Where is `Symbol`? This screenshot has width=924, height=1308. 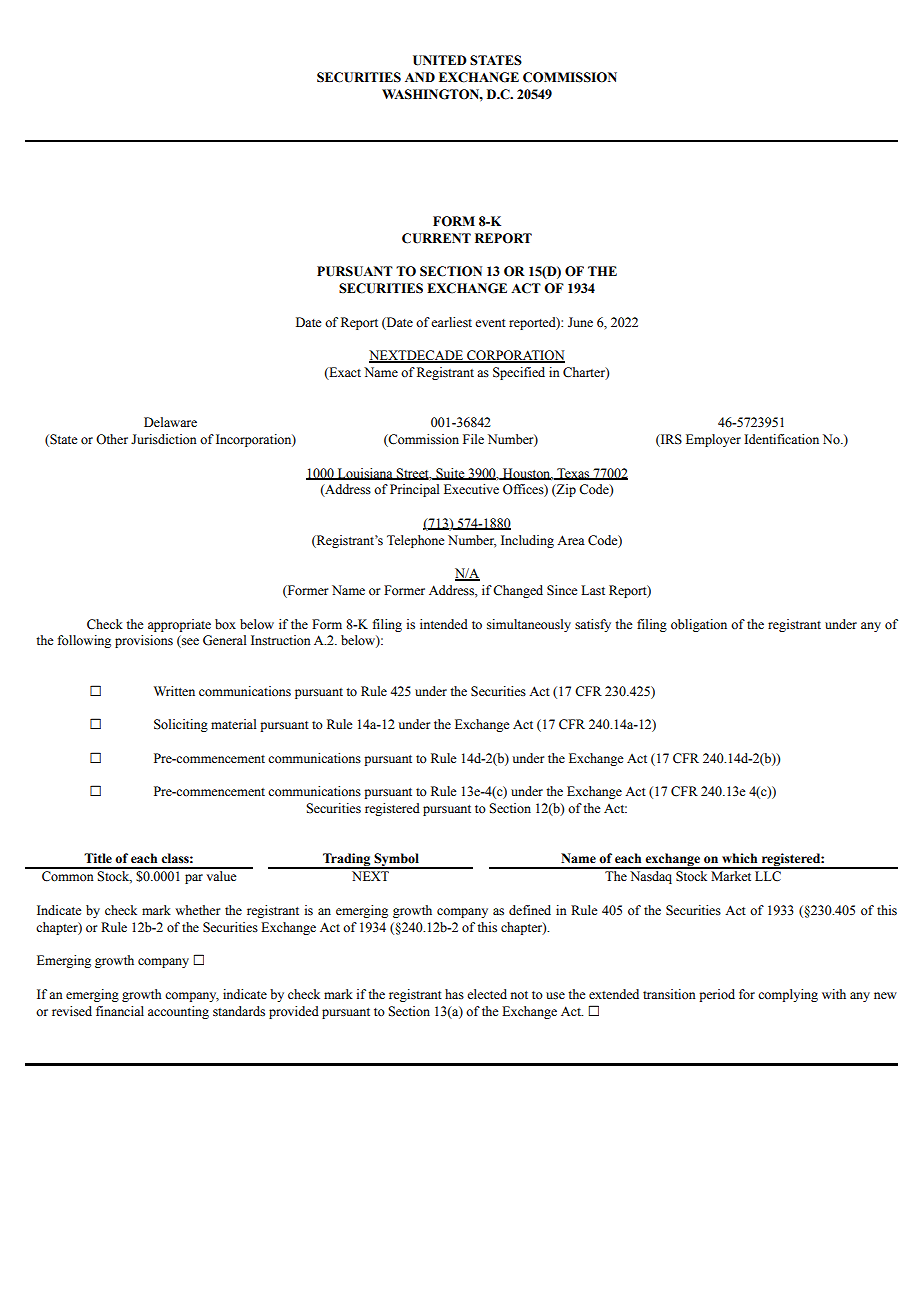 Symbol is located at coordinates (396, 861).
